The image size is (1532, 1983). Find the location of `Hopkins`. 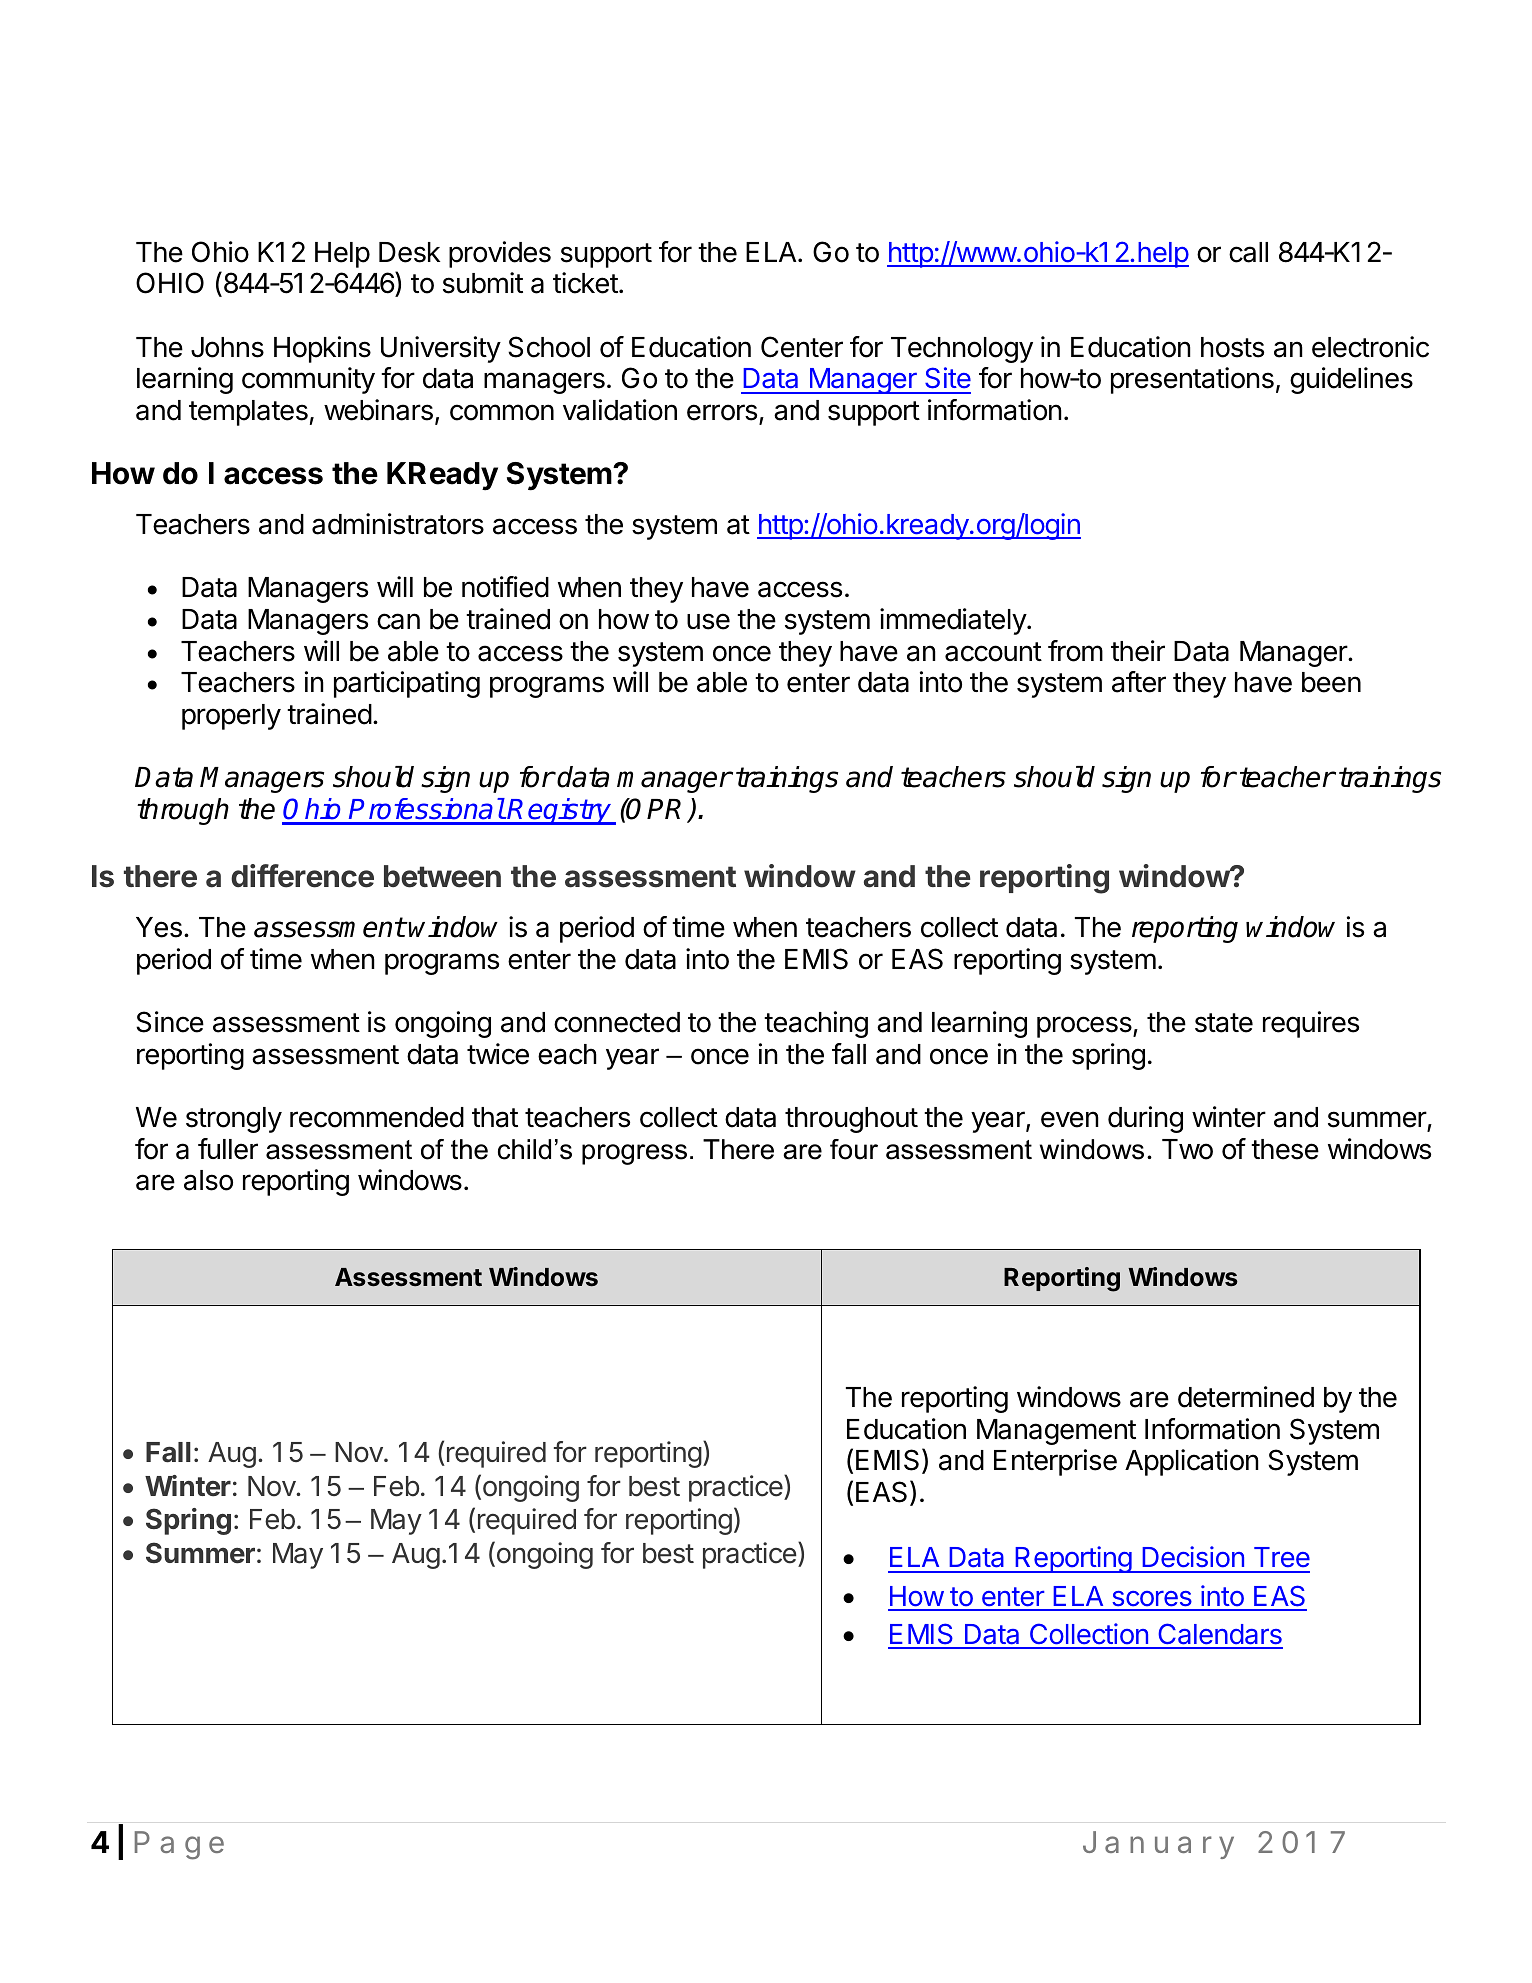

Hopkins is located at coordinates (322, 349).
